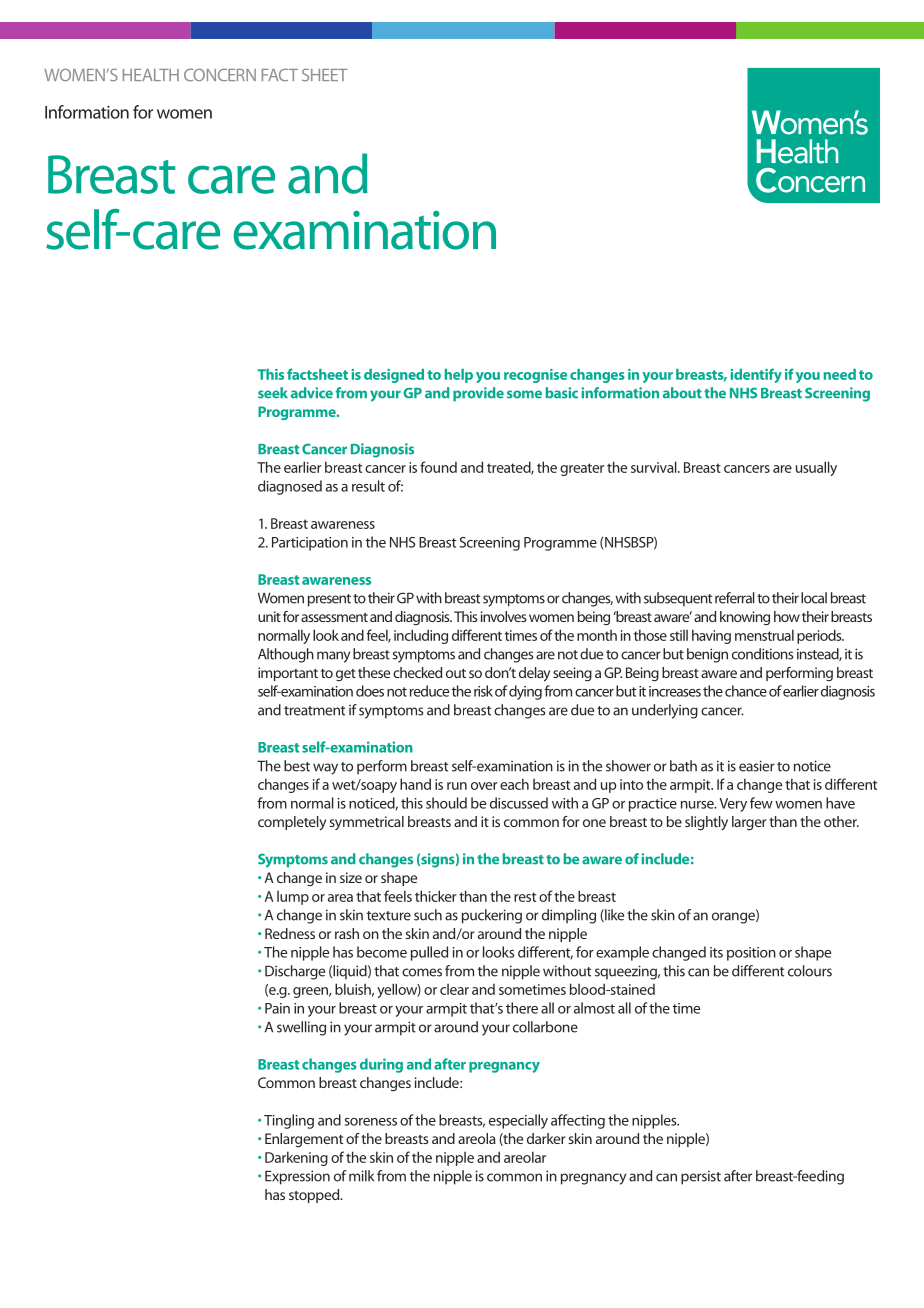 This image has width=924, height=1308. I want to click on especially, so click(518, 1121).
